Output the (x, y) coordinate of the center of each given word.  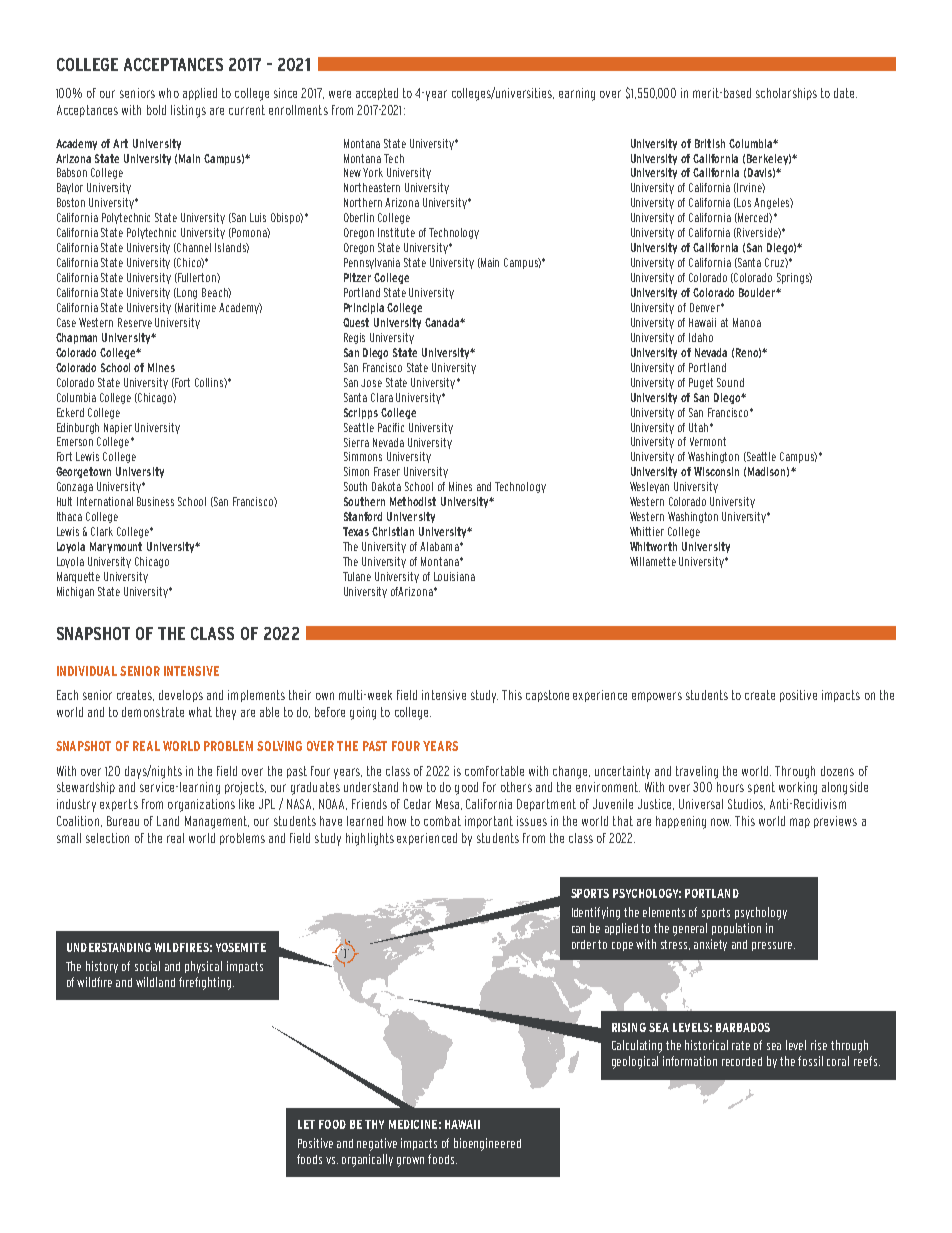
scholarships (786, 94)
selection (107, 838)
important (489, 822)
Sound (730, 382)
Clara (382, 397)
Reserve (135, 322)
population (736, 929)
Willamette (653, 561)
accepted (377, 94)
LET (306, 1124)
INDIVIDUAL (87, 671)
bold (156, 110)
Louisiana (454, 576)
